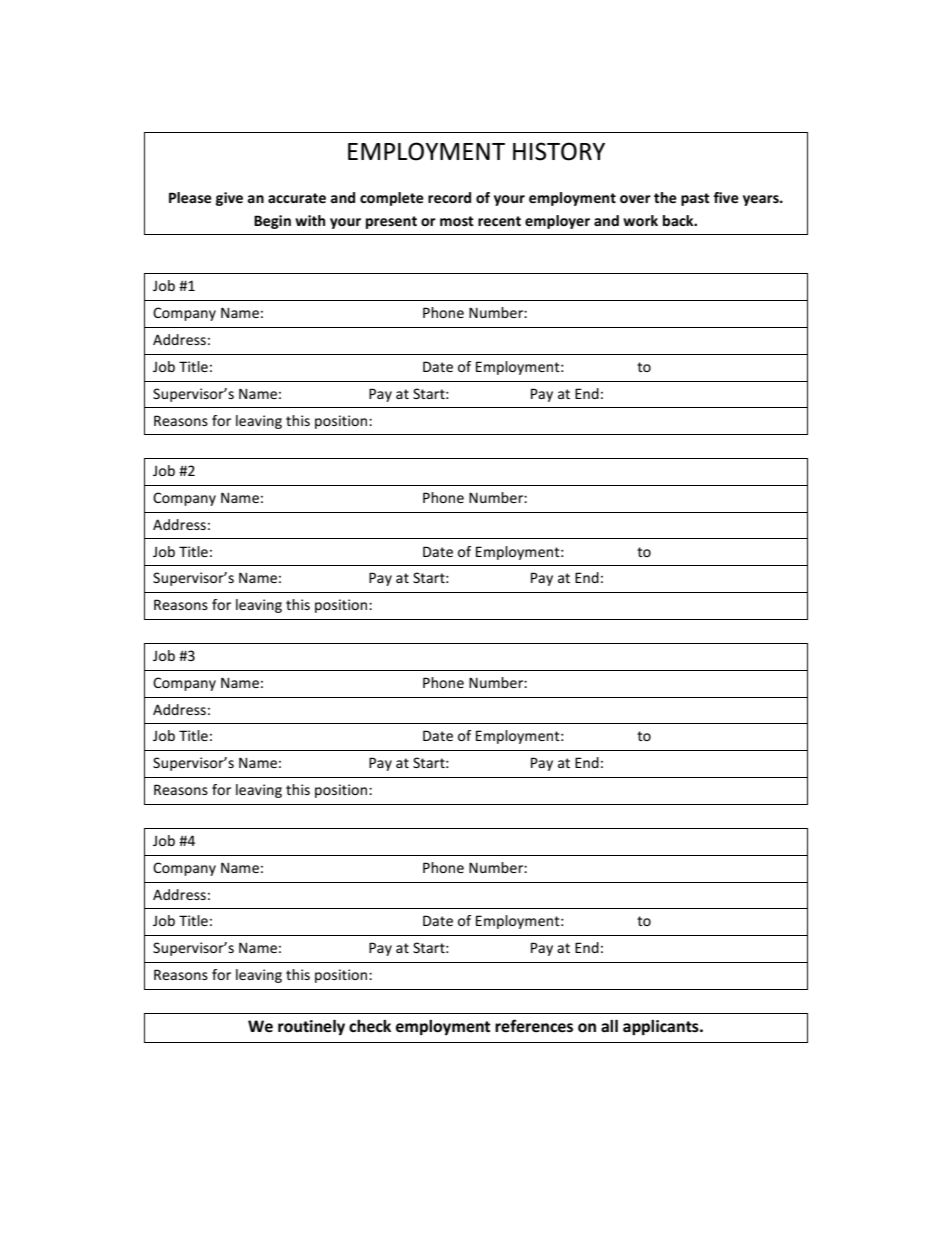 Image resolution: width=952 pixels, height=1233 pixels. Describe the element at coordinates (449, 197) in the screenshot. I see `record` at that location.
